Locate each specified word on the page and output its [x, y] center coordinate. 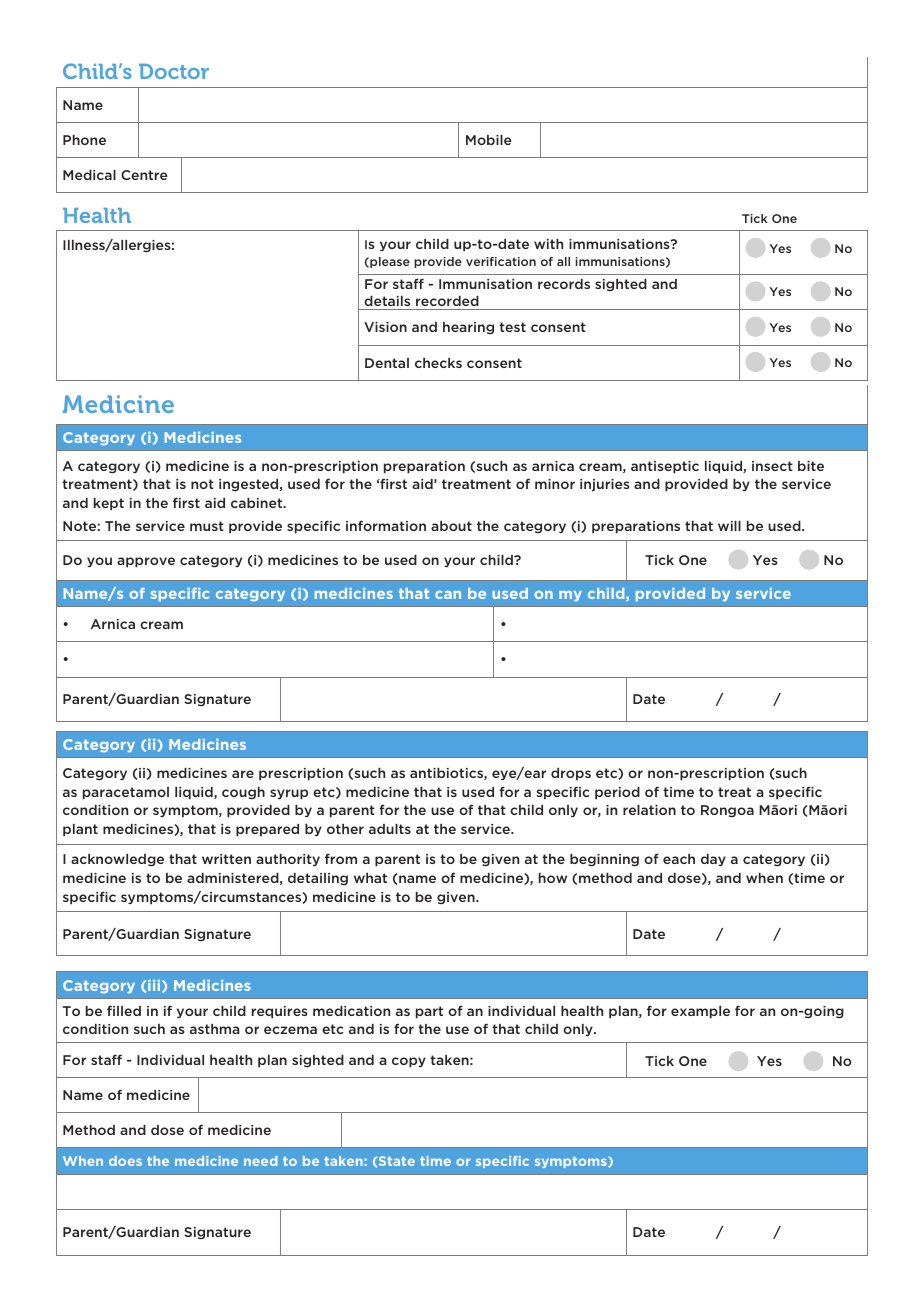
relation [649, 810]
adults [390, 829]
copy [409, 1062]
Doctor [174, 71]
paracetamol [126, 793]
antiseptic [665, 467]
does [125, 1161]
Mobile [489, 140]
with [548, 244]
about [451, 526]
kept [109, 504]
